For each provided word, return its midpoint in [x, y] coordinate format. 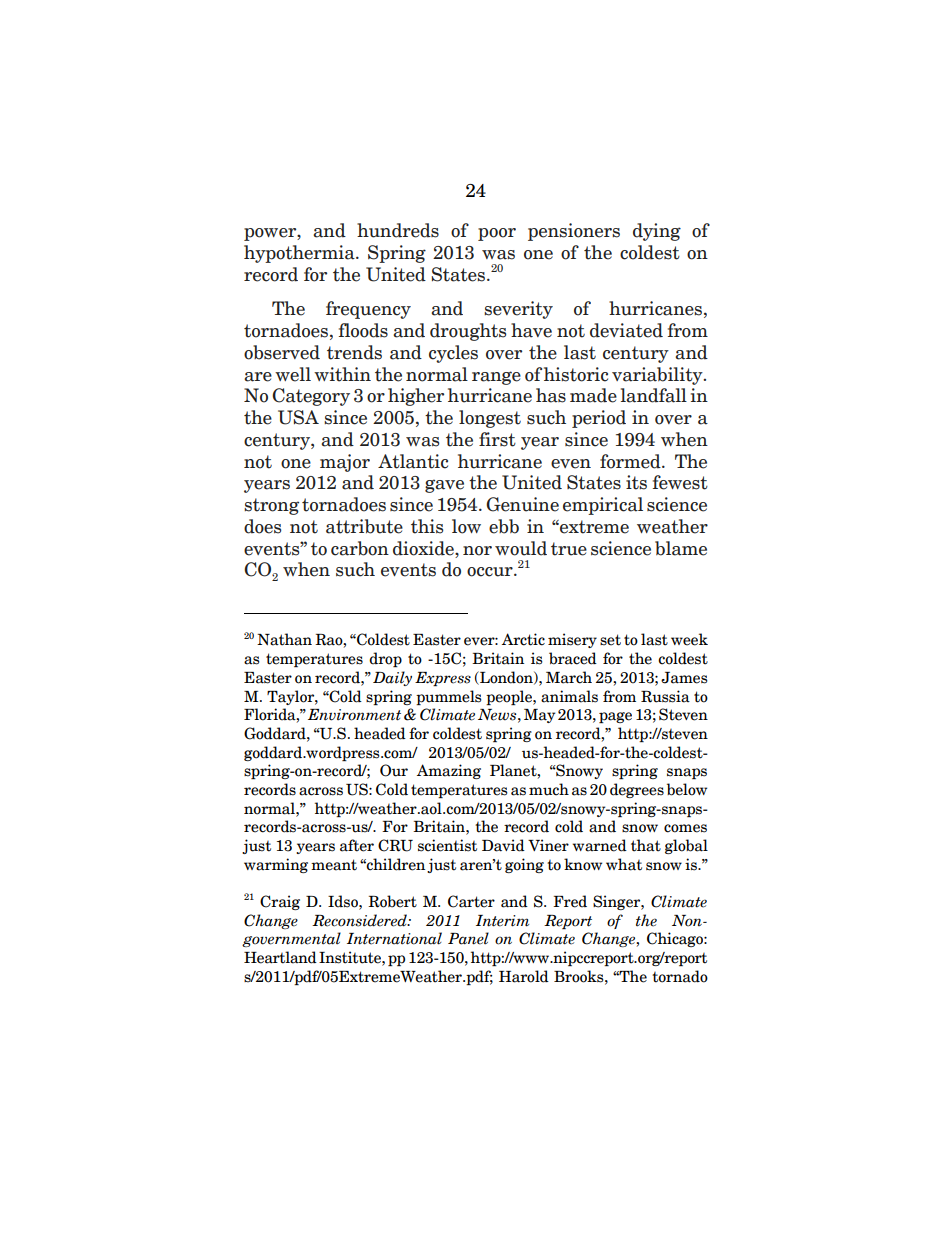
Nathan [284, 639]
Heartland [280, 957]
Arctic [523, 639]
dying [657, 232]
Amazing [449, 771]
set [610, 640]
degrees [637, 790]
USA [298, 417]
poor [497, 234]
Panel [468, 938]
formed [631, 461]
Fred [570, 901]
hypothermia [300, 254]
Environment [354, 715]
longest [490, 419]
